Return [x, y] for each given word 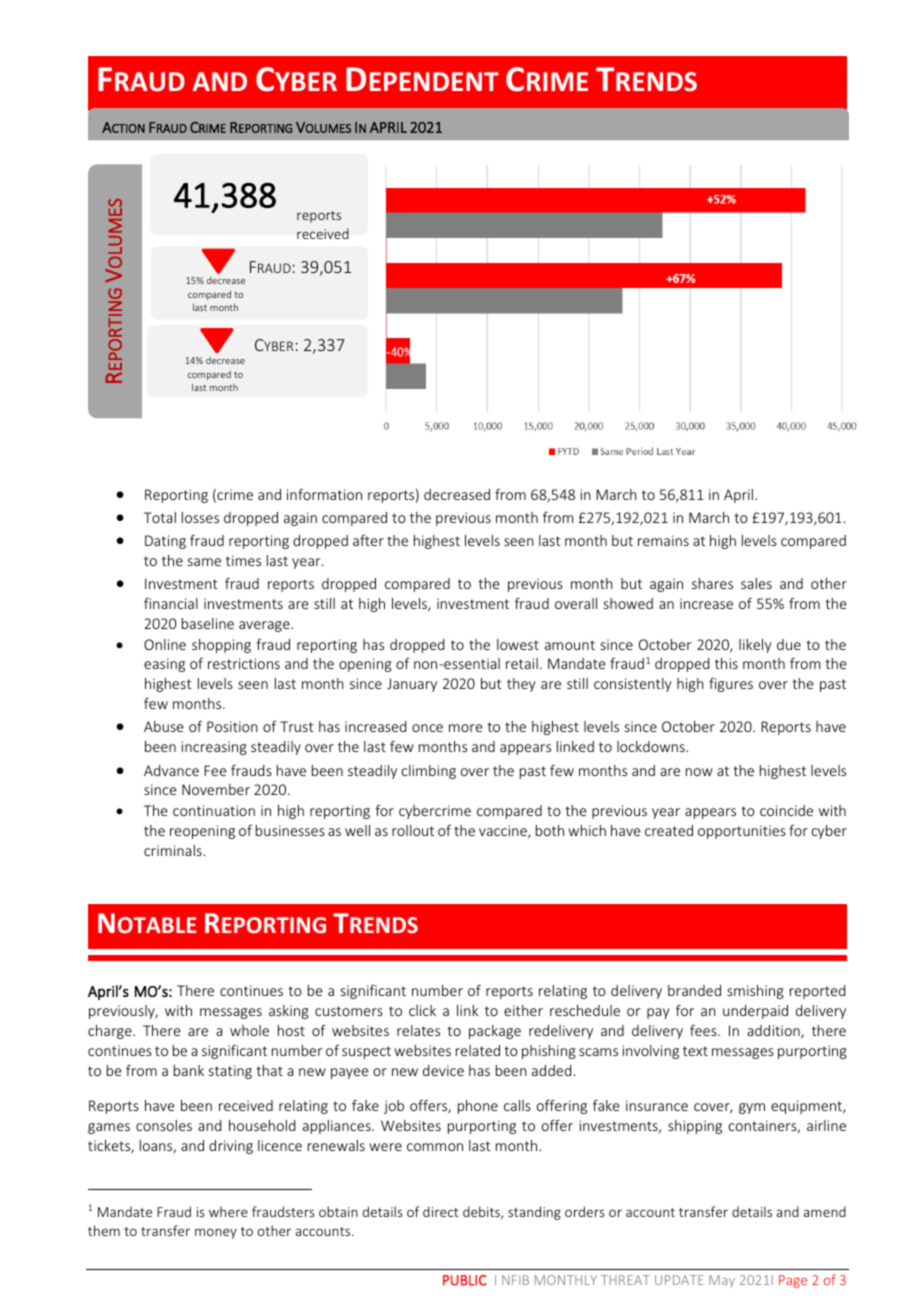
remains [663, 540]
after [368, 540]
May [722, 1281]
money [216, 1233]
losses [200, 517]
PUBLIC [465, 1280]
